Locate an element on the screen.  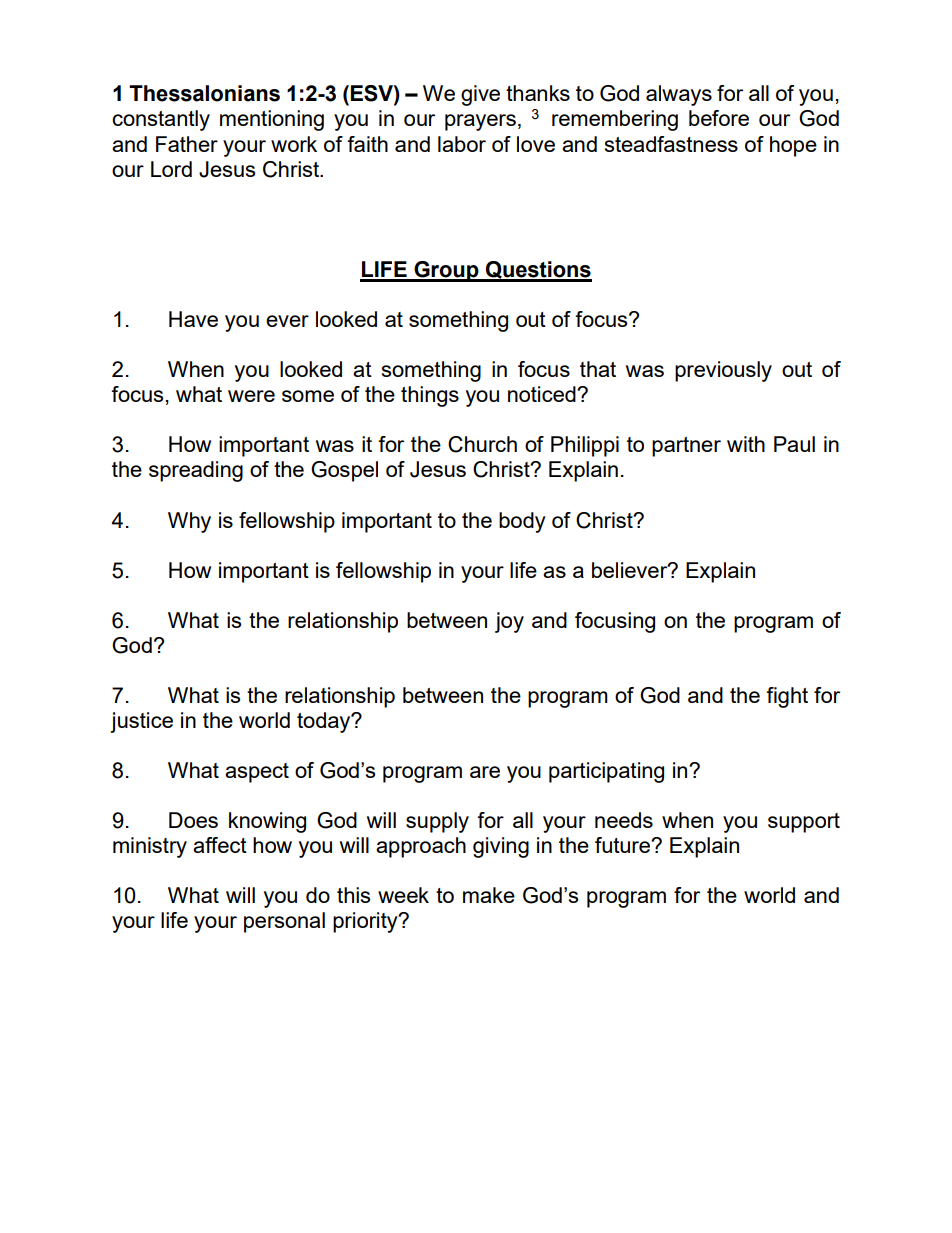
were is located at coordinates (251, 396).
